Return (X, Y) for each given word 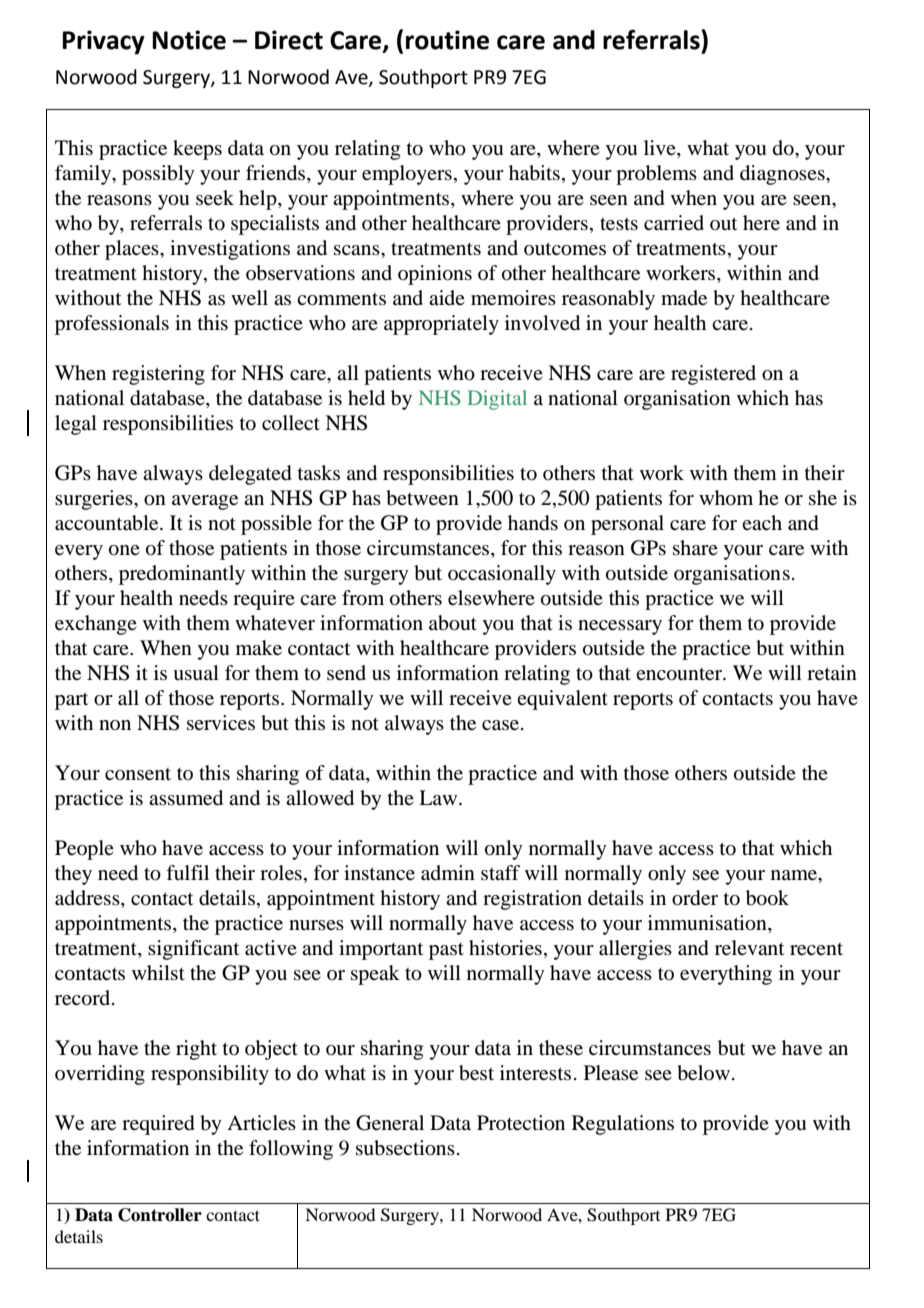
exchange (96, 625)
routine (447, 40)
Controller (160, 1215)
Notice (189, 40)
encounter (680, 674)
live (661, 149)
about (453, 623)
